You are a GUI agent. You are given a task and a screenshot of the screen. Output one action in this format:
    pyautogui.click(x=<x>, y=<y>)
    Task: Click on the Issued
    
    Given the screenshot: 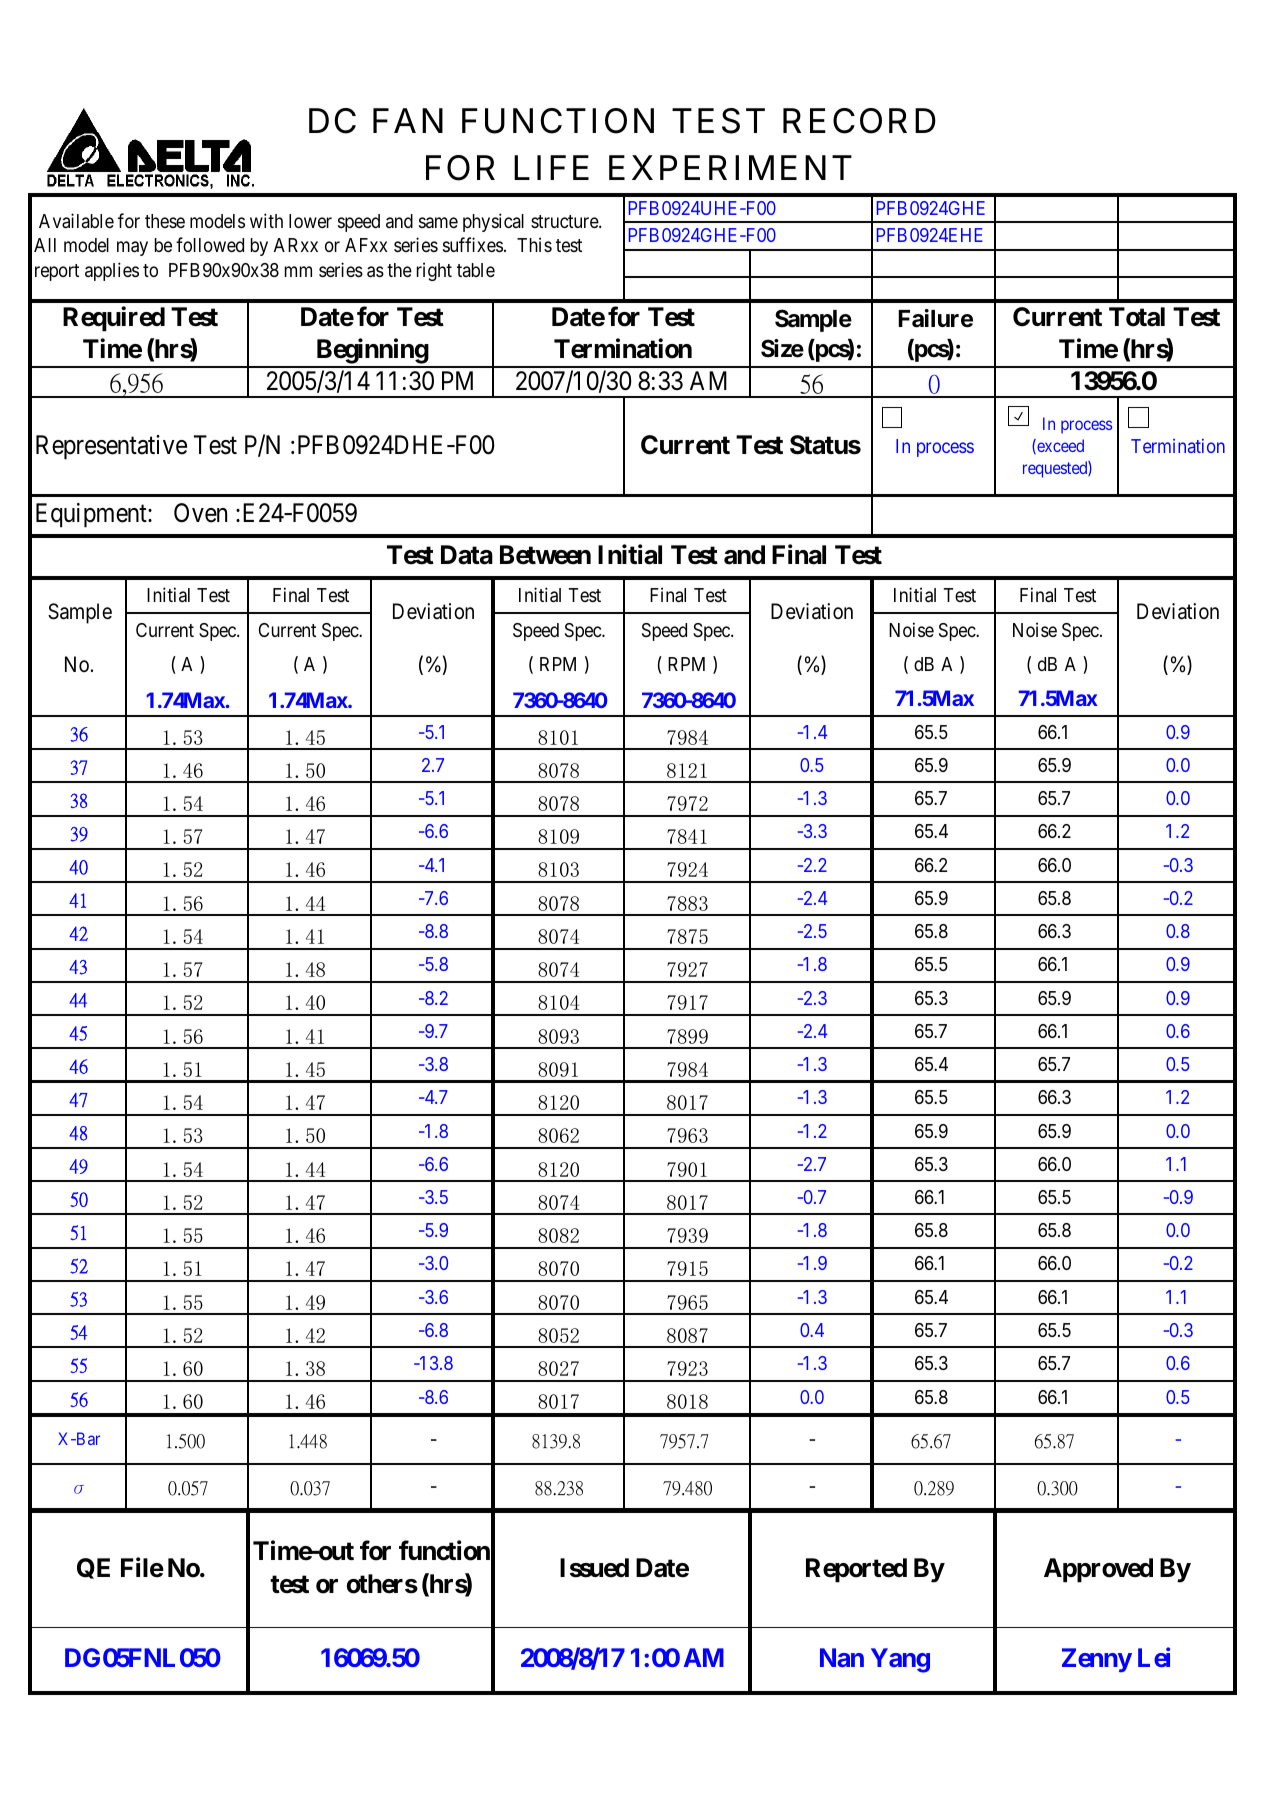 What is the action you would take?
    pyautogui.click(x=594, y=1568)
